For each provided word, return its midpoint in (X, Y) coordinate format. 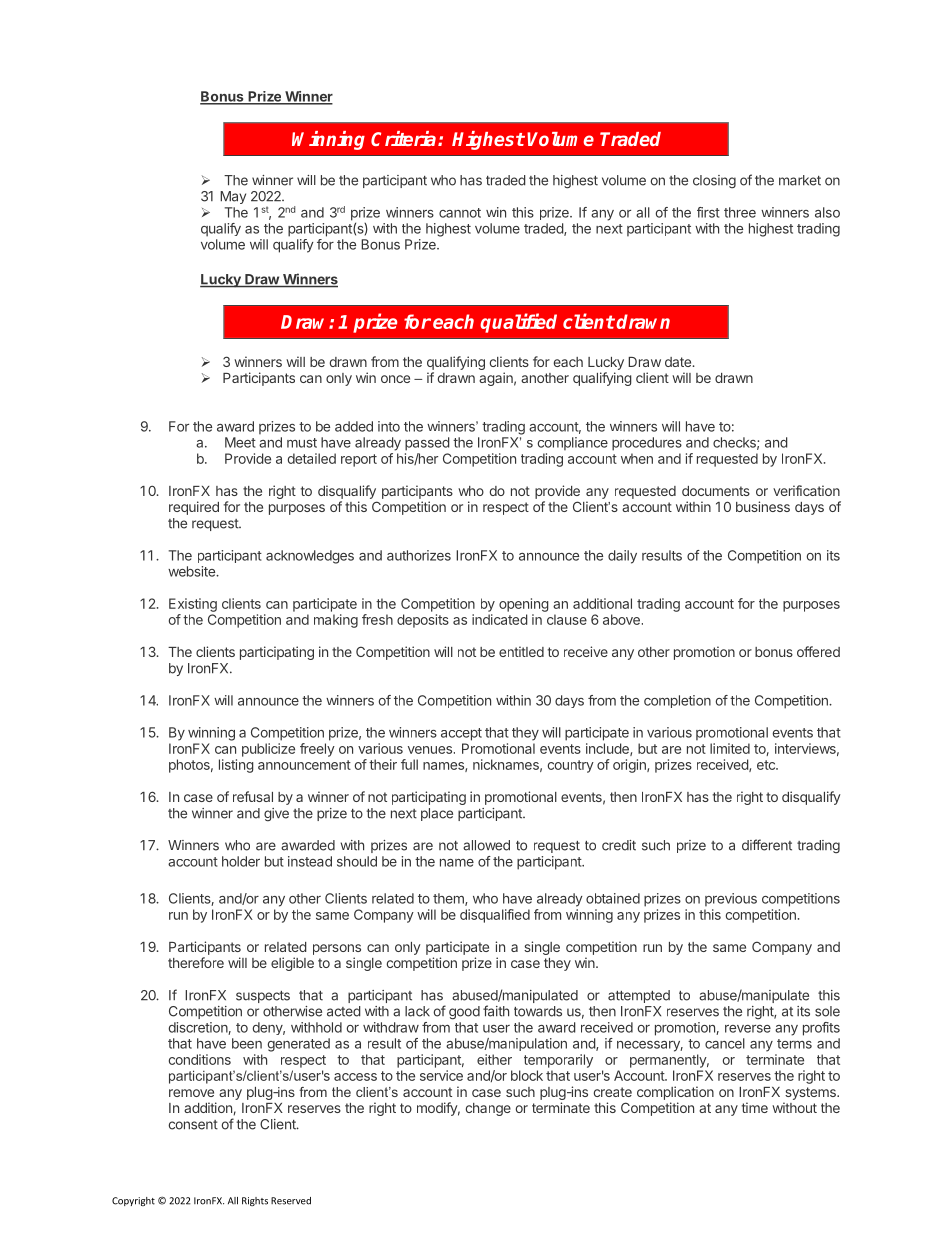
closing (714, 181)
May (233, 197)
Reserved (291, 1201)
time (755, 1107)
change (488, 1109)
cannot (460, 213)
